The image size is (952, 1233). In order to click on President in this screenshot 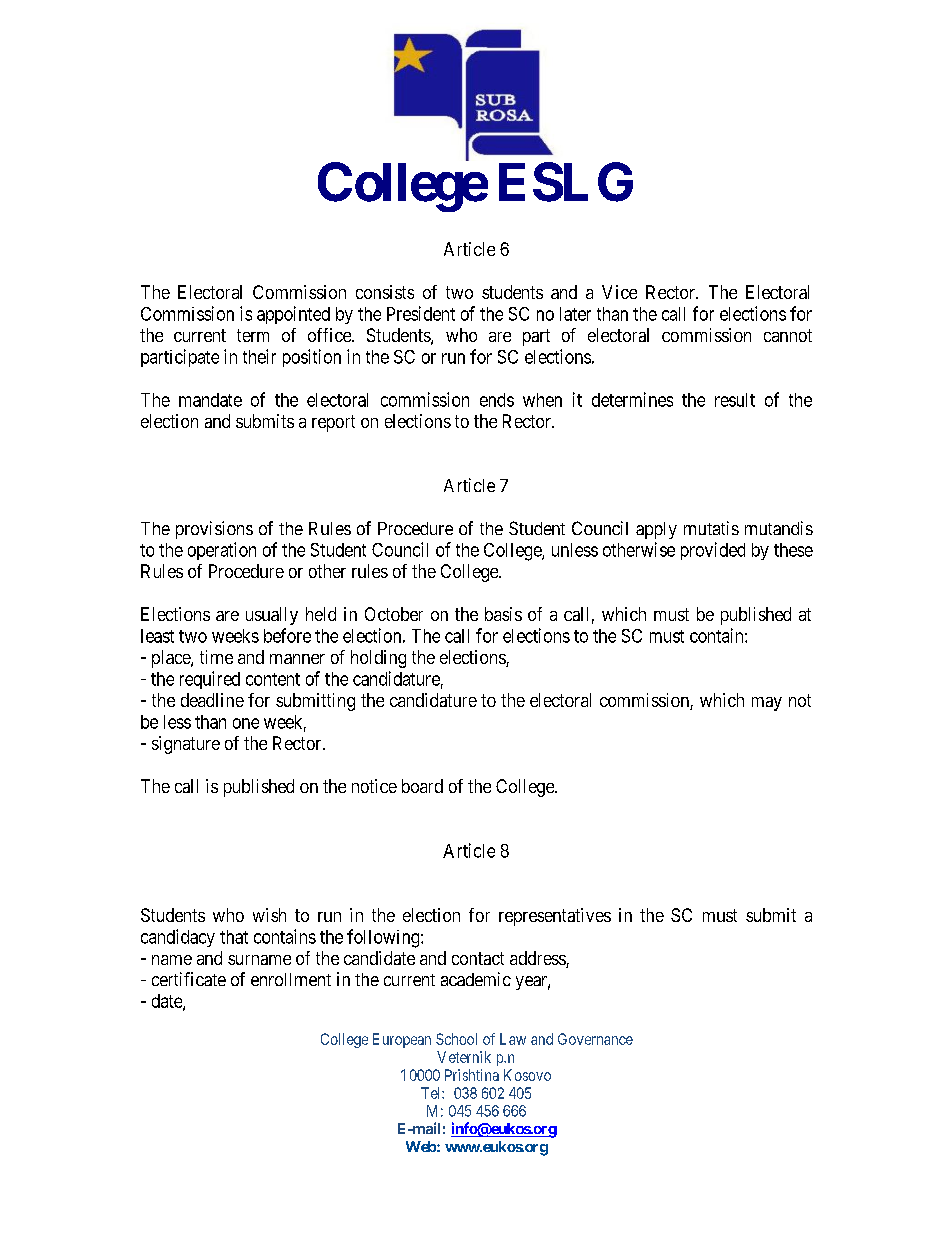, I will do `click(421, 313)`.
